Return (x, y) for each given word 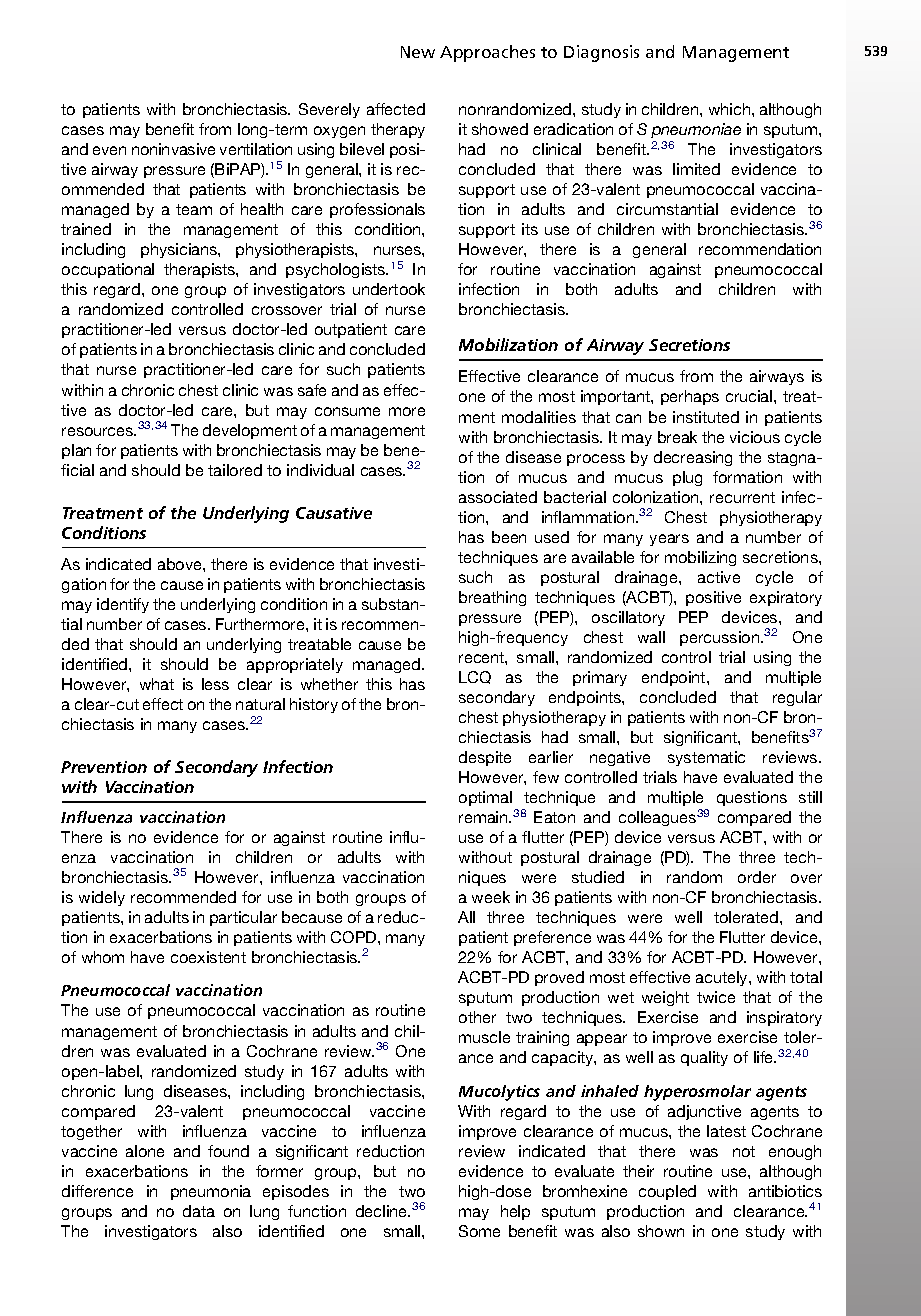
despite (485, 758)
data (199, 1211)
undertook (389, 289)
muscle (484, 1037)
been (509, 537)
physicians (180, 250)
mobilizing (700, 558)
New (418, 52)
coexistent (208, 957)
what (157, 684)
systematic (706, 758)
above (181, 564)
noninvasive (173, 149)
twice (716, 997)
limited (696, 169)
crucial (750, 396)
